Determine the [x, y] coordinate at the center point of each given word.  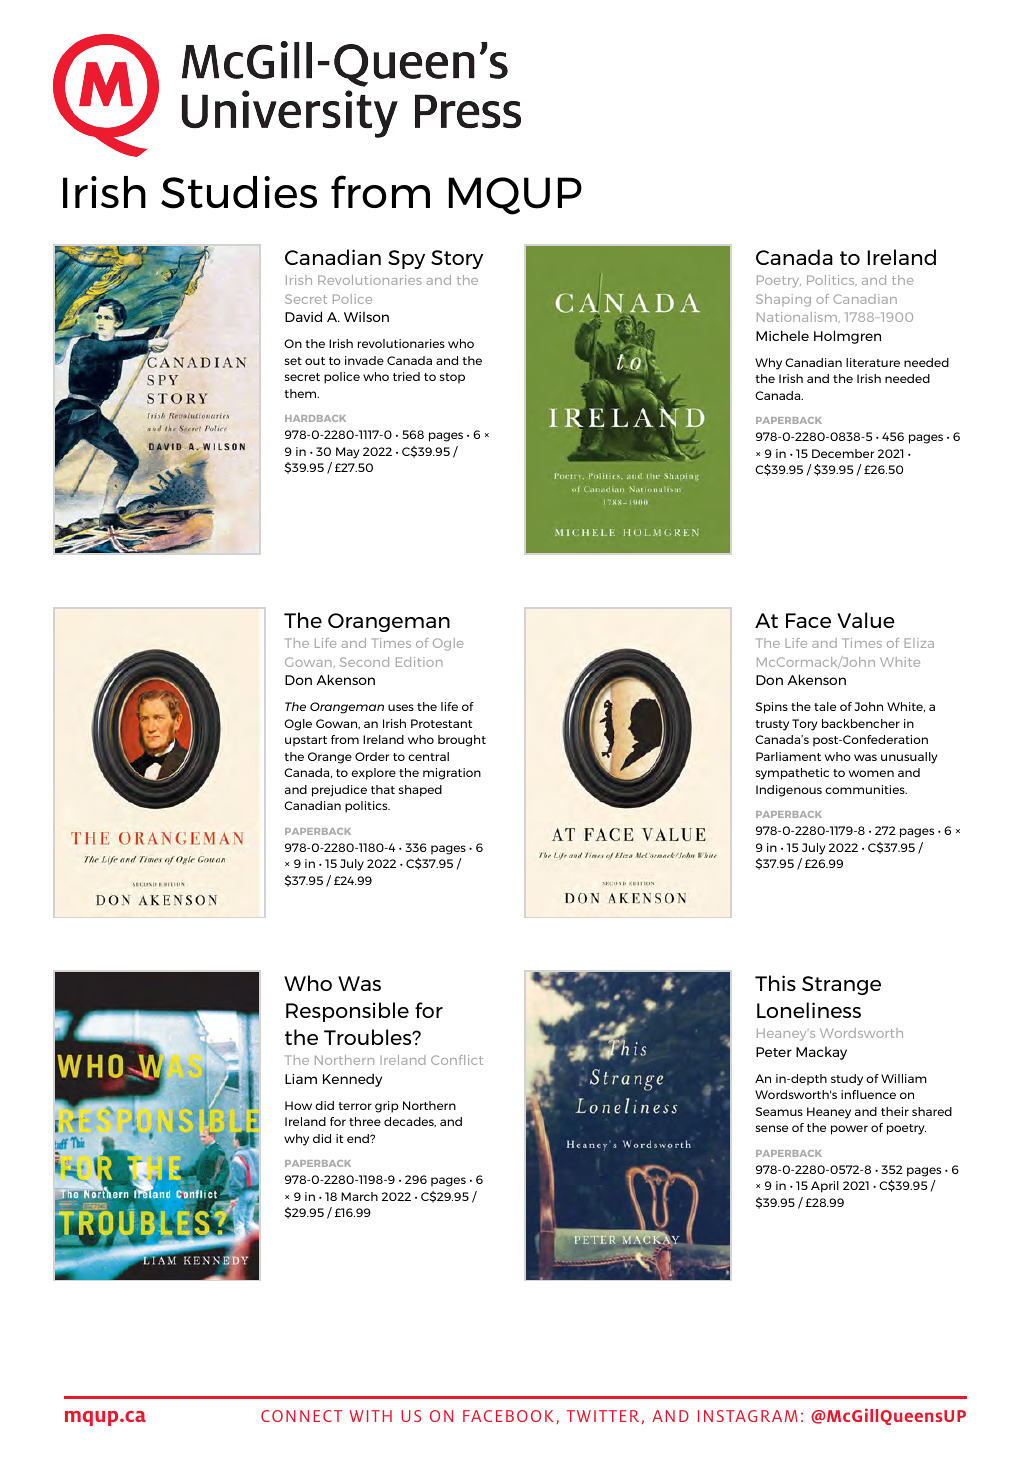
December [843, 453]
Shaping [783, 300]
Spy [406, 259]
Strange [841, 985]
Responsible [347, 1012]
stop [452, 378]
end [359, 1138]
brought [462, 741]
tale [825, 706]
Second [364, 662]
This [775, 983]
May [347, 453]
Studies [239, 192]
